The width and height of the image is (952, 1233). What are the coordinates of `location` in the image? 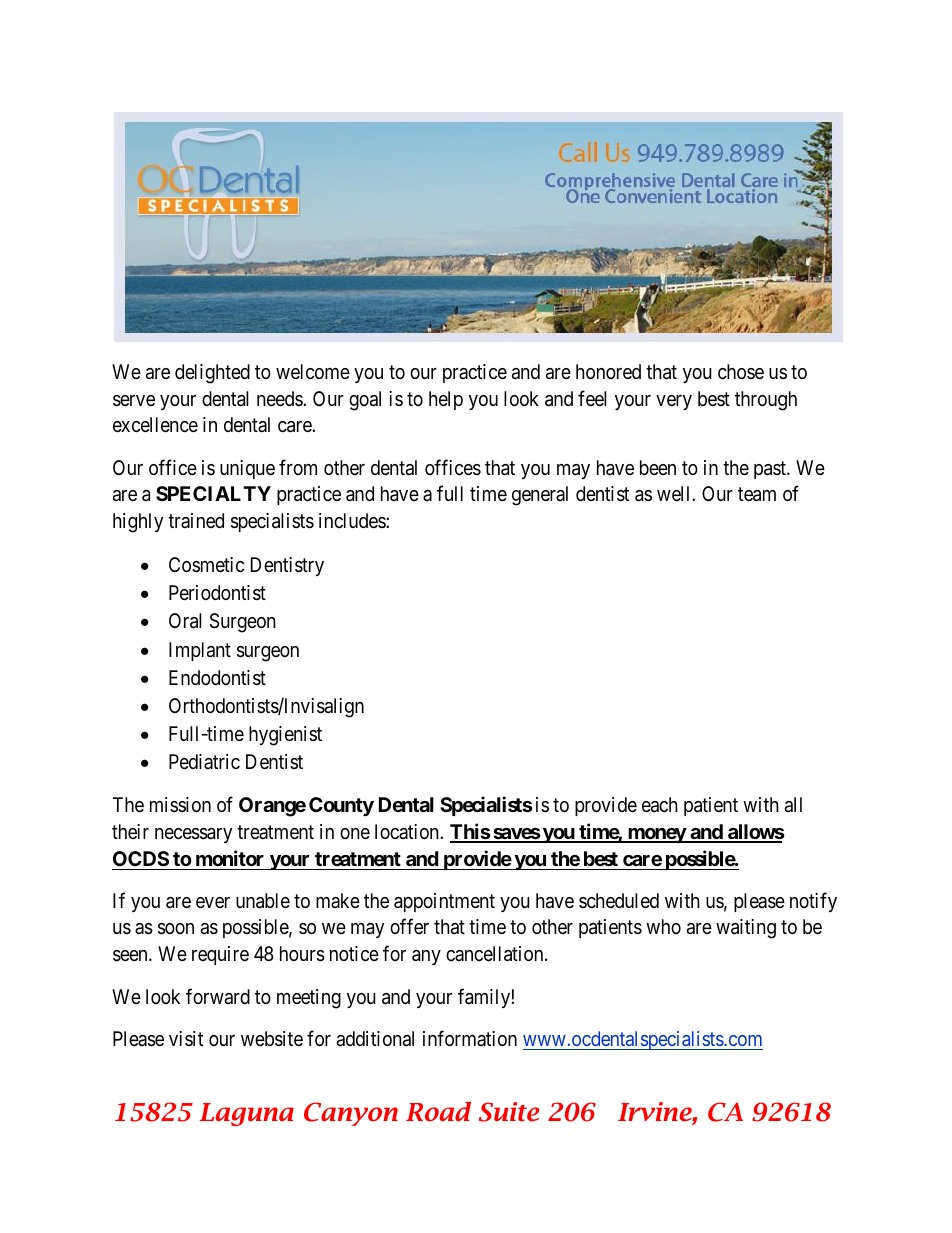 It's located at (408, 831).
